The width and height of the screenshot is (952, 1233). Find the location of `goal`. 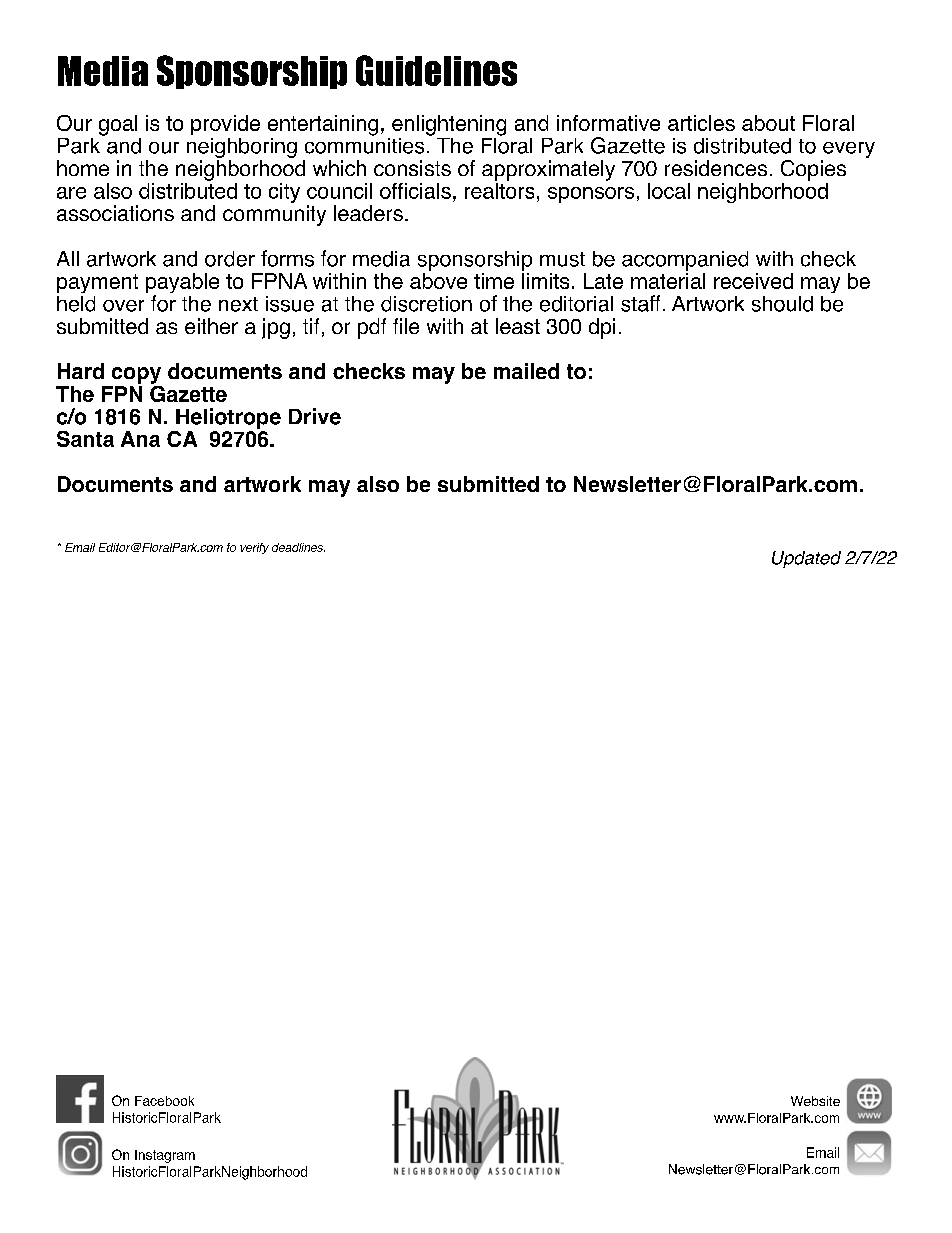

goal is located at coordinates (118, 125).
